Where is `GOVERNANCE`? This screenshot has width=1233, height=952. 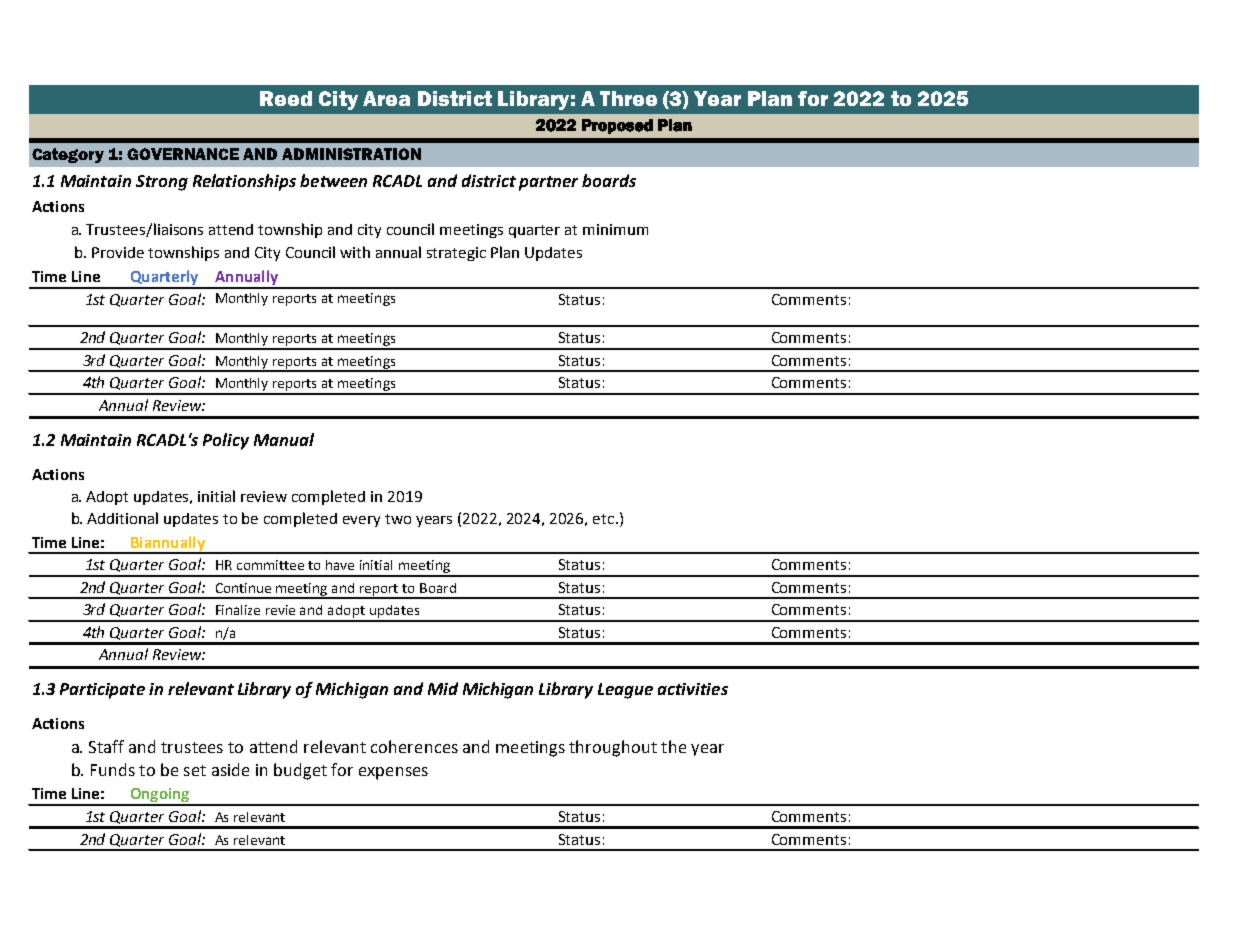 GOVERNANCE is located at coordinates (183, 154).
